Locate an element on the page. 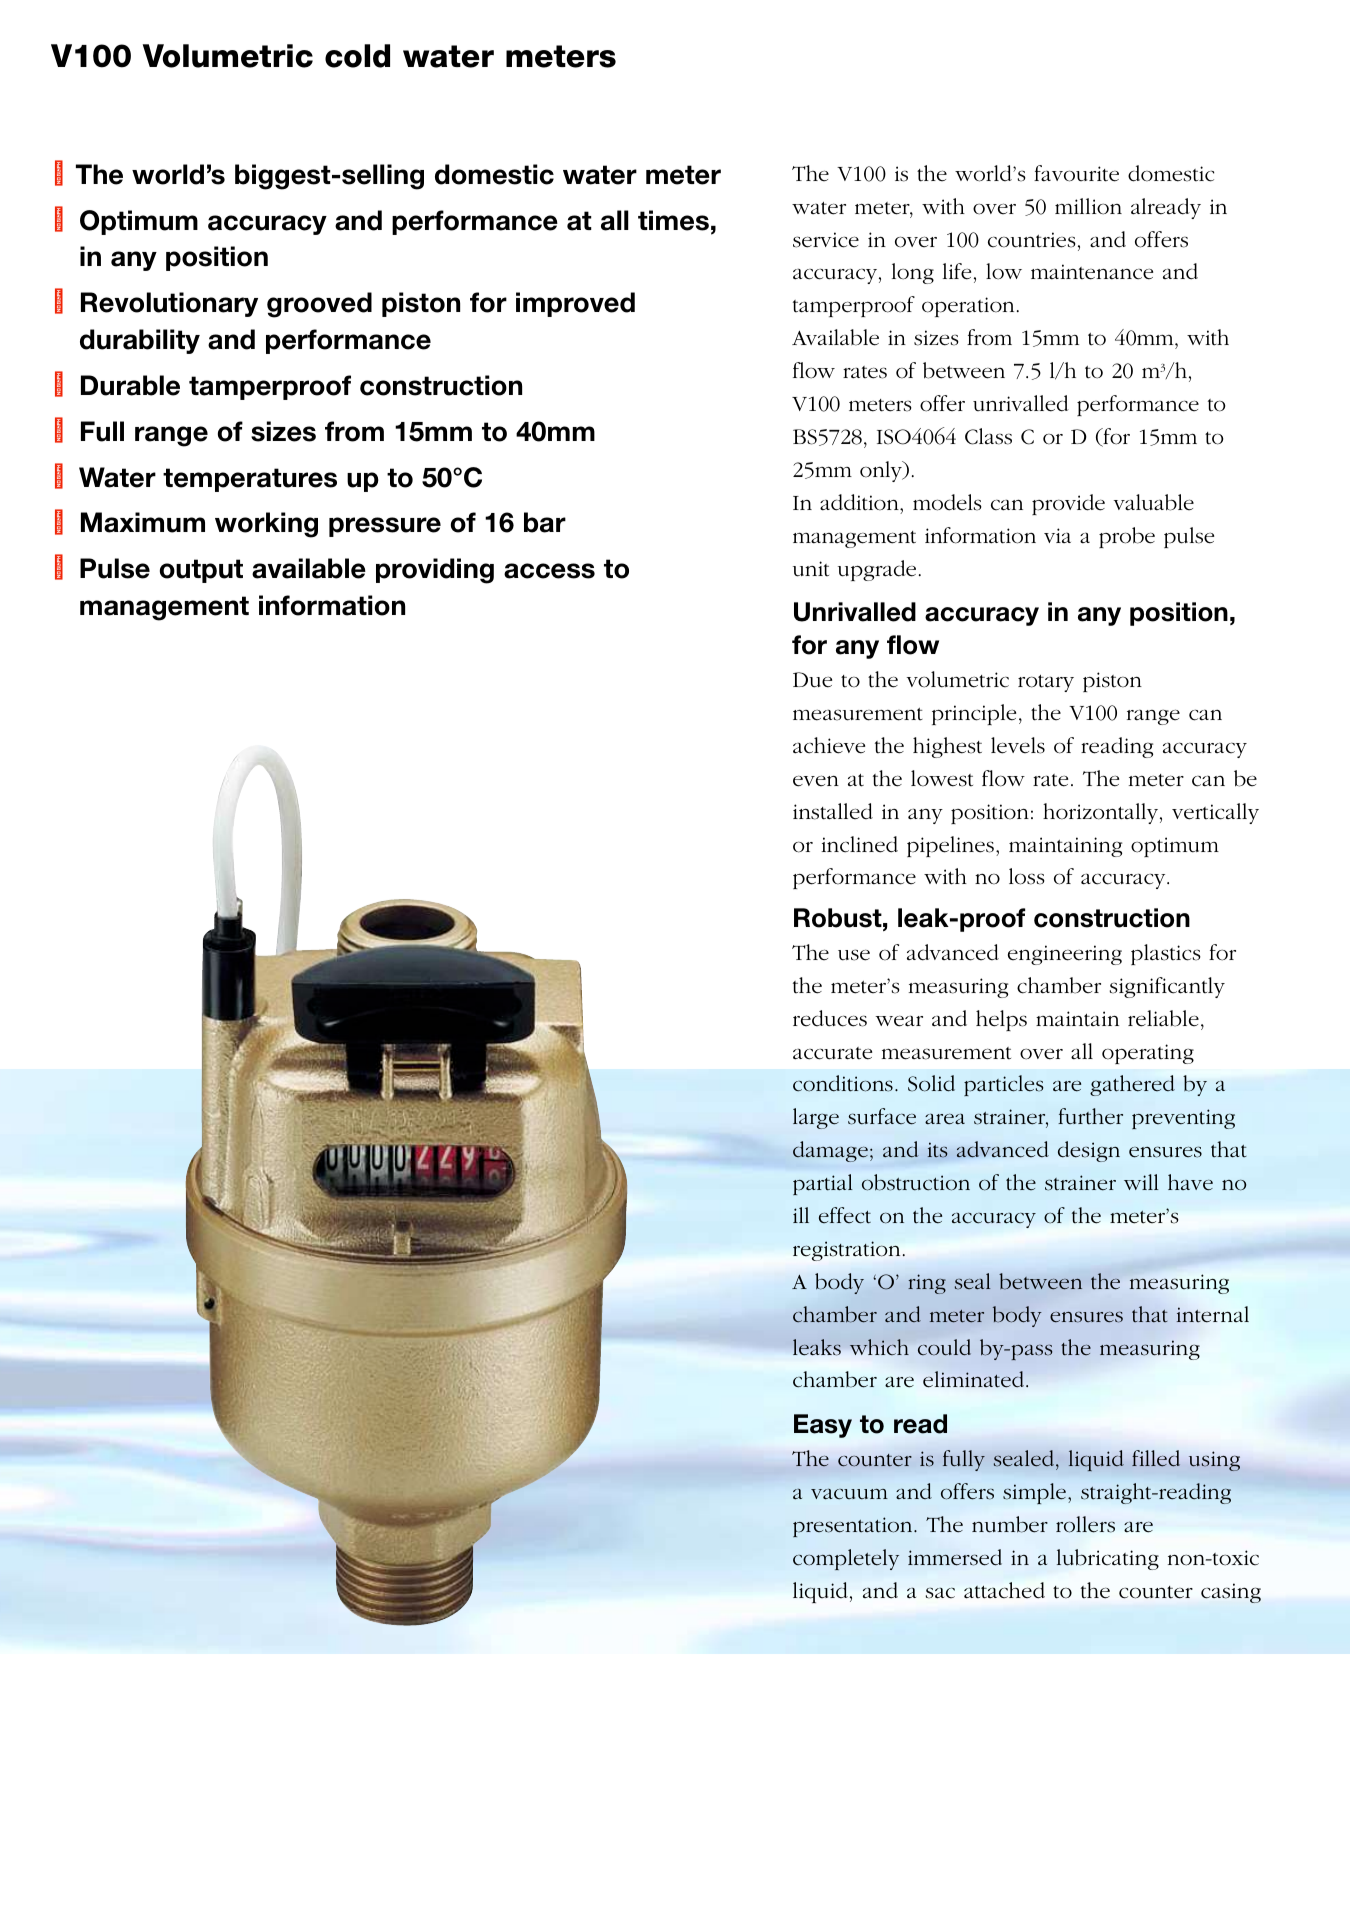 The height and width of the image is (1910, 1350). reduces is located at coordinates (830, 1018).
